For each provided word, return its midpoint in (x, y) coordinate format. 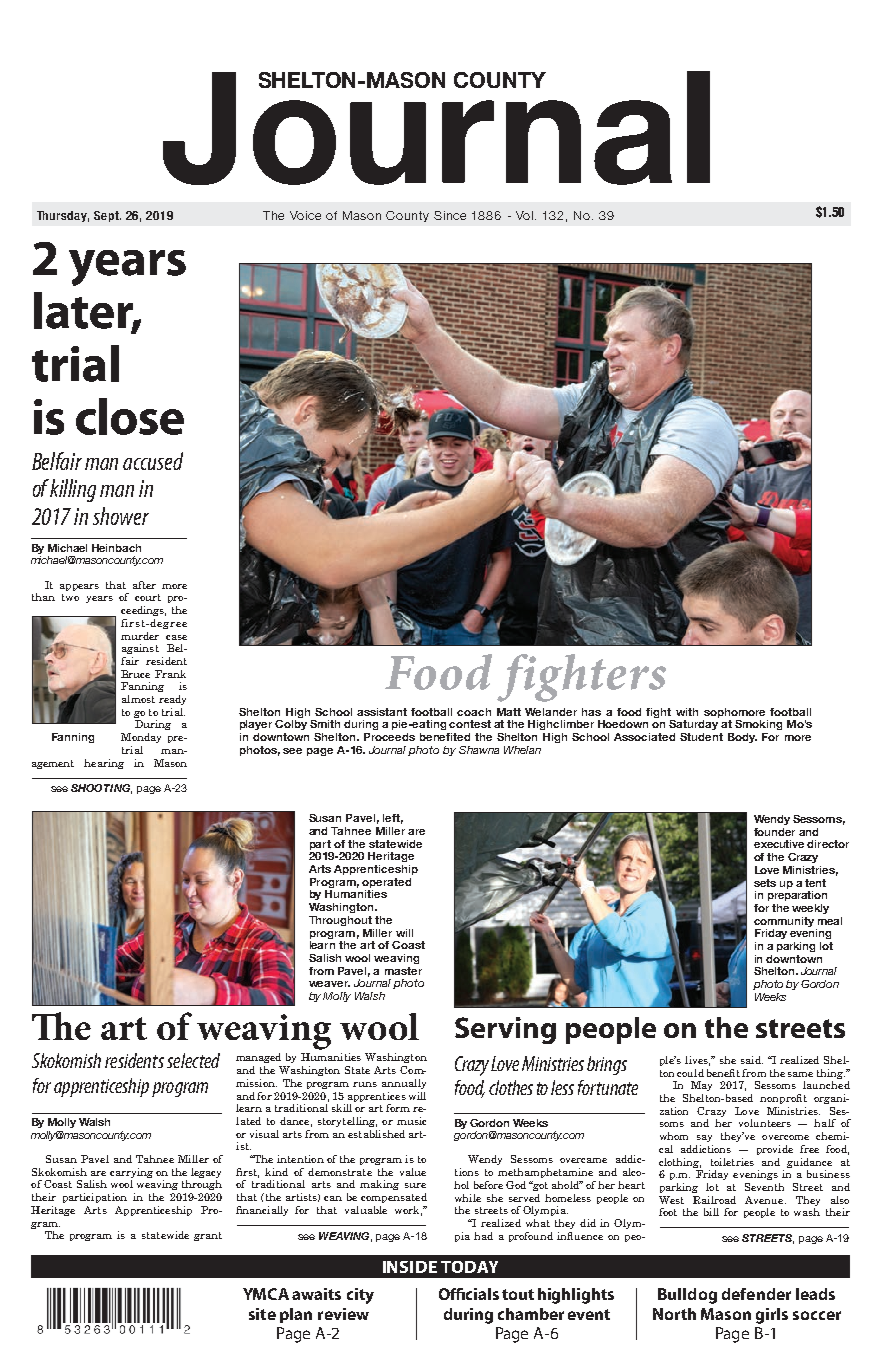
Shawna (479, 750)
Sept (107, 216)
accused (153, 461)
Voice (305, 215)
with (687, 712)
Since (450, 215)
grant (208, 1236)
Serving (505, 1030)
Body (742, 738)
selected (193, 1060)
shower (121, 516)
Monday (141, 738)
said (752, 1060)
